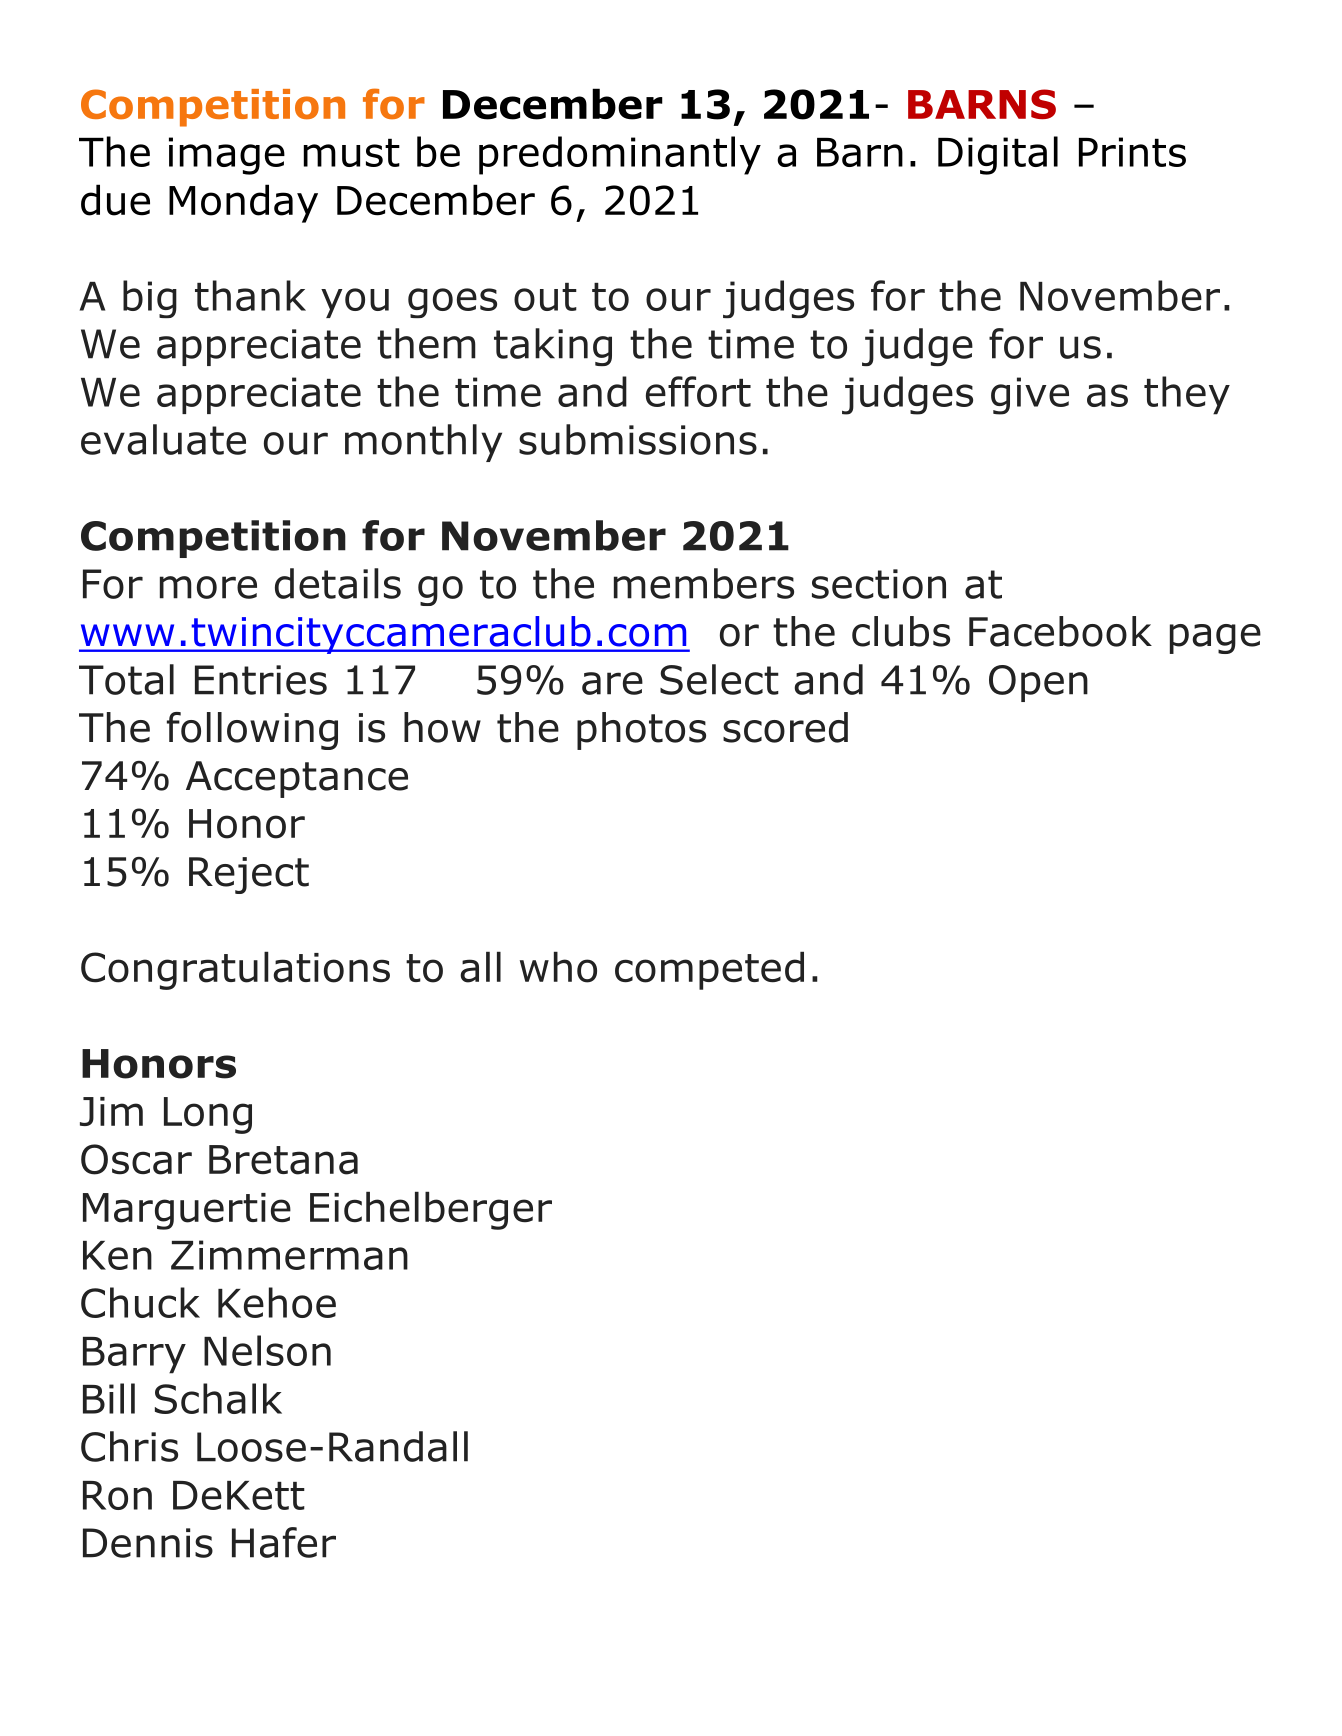  Describe the element at coordinates (641, 731) in the screenshot. I see `photos` at that location.
